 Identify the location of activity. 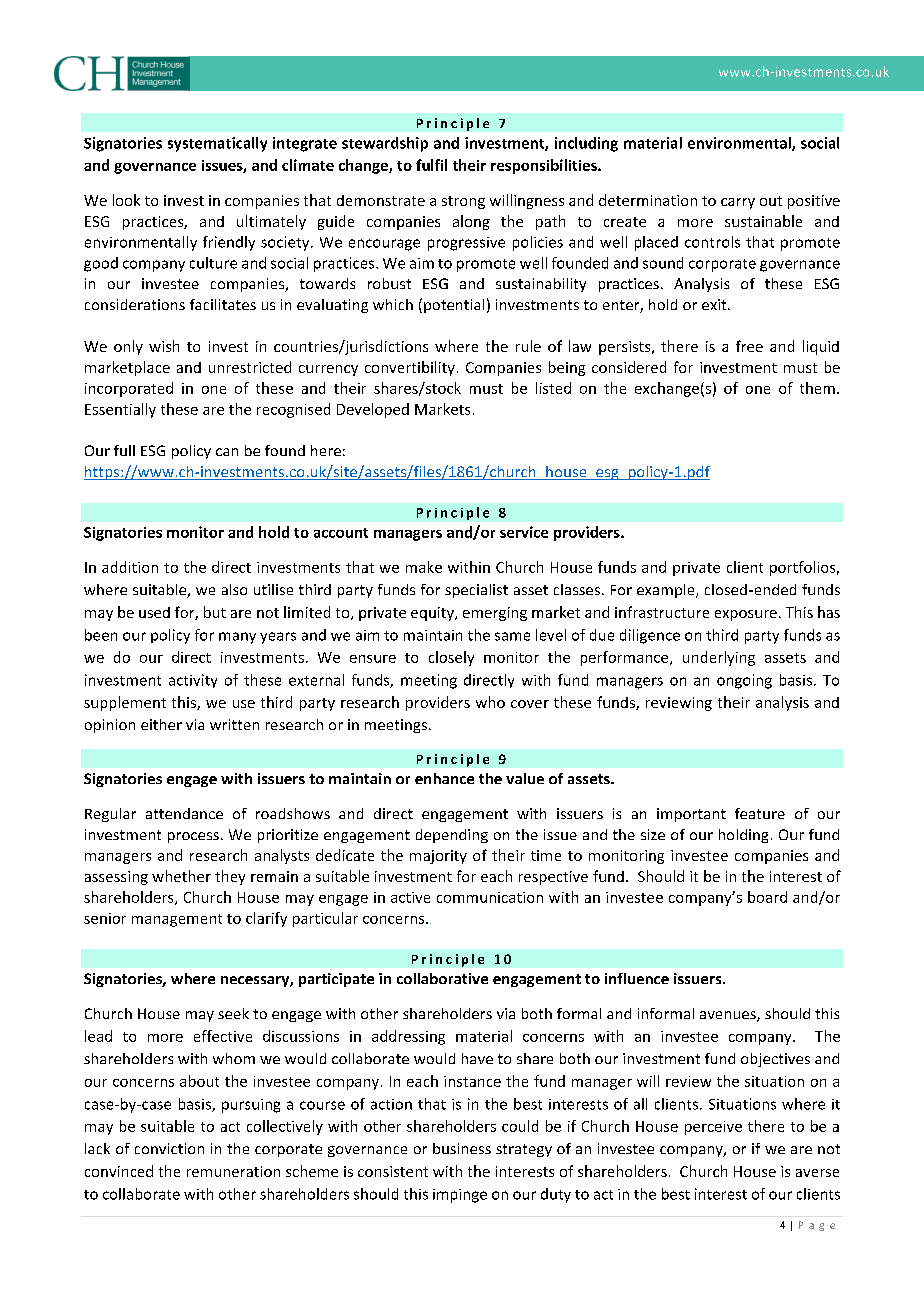
(193, 681).
